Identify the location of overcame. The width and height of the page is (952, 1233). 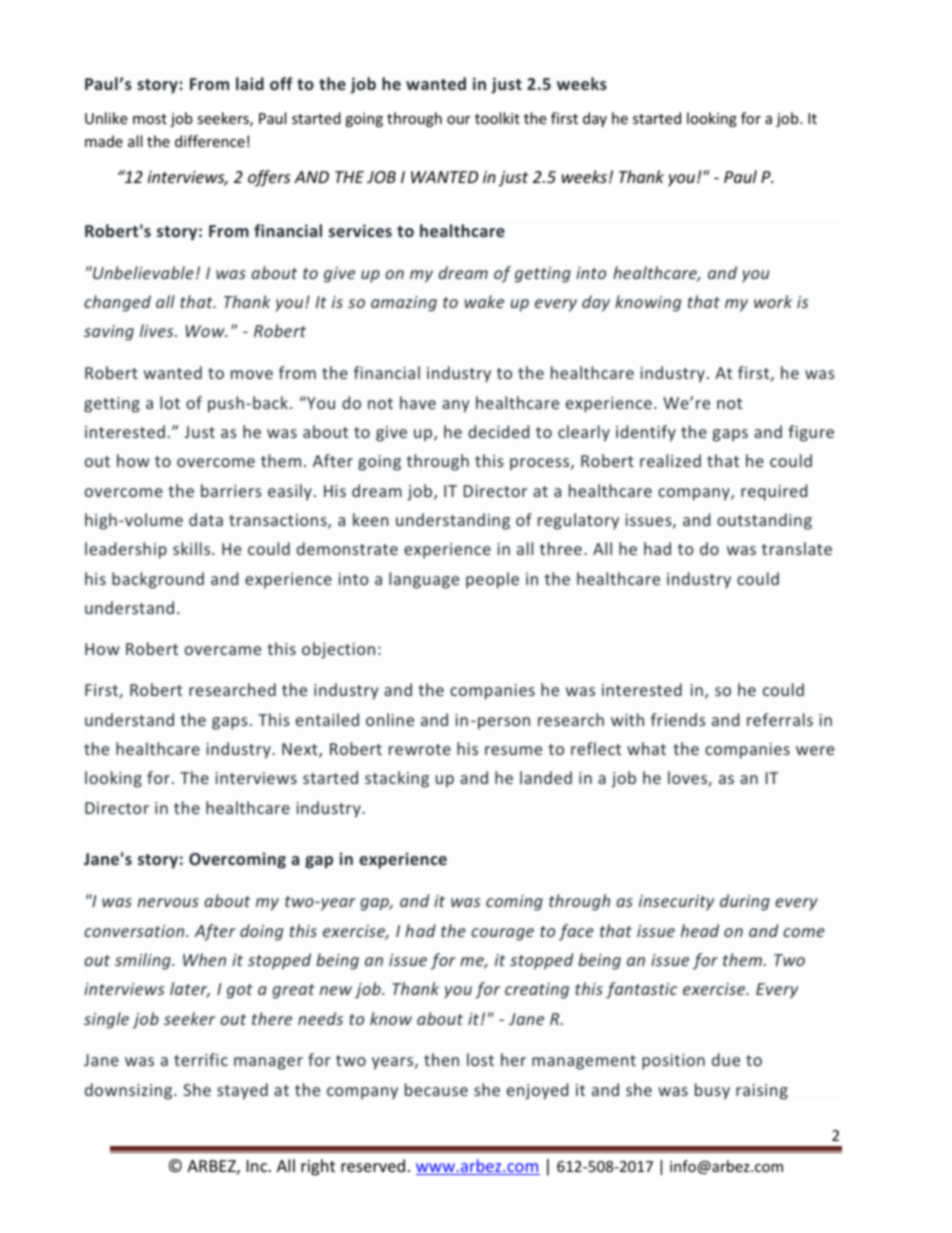
(223, 650).
